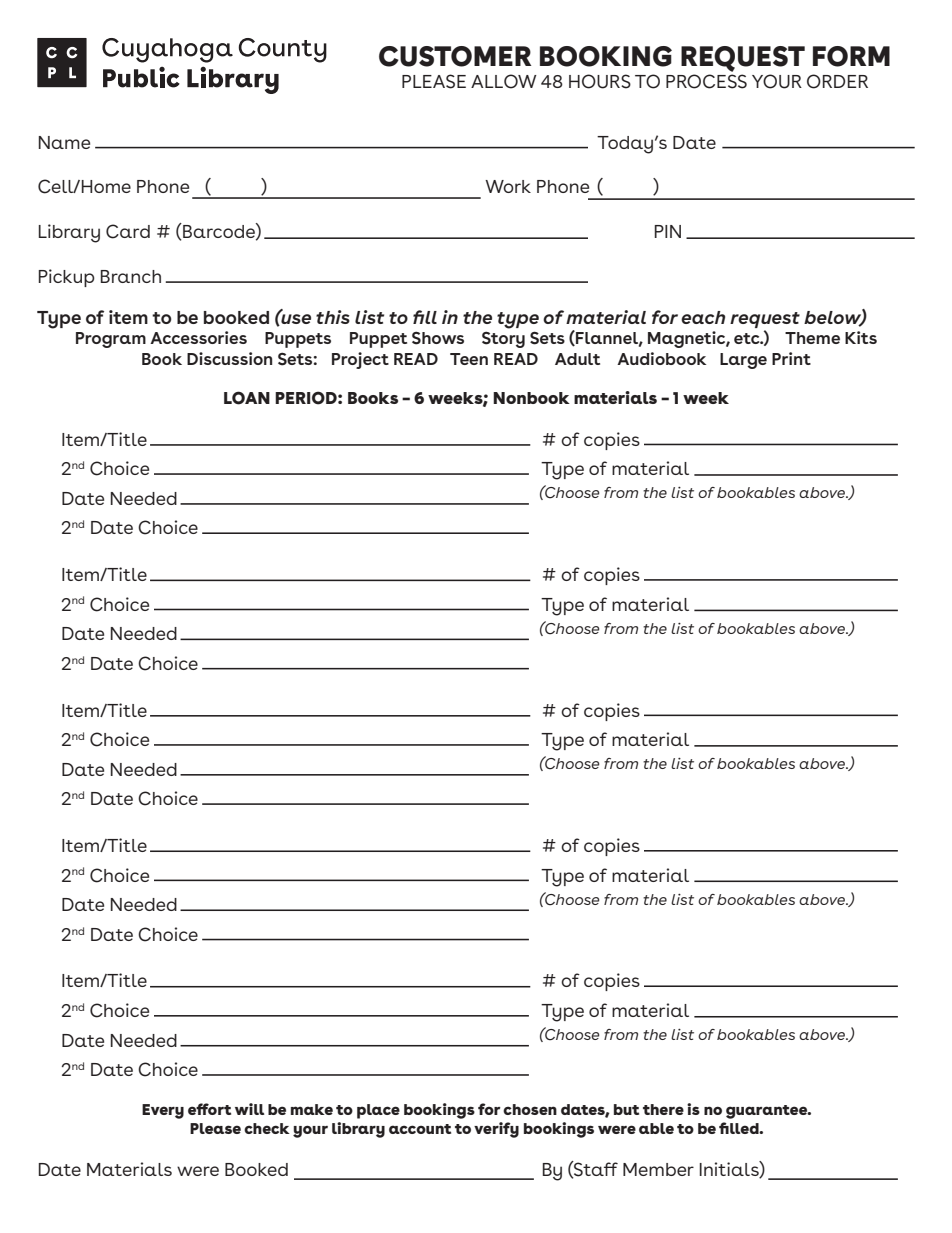 The height and width of the screenshot is (1233, 952). What do you see at coordinates (496, 1130) in the screenshot?
I see `verify` at bounding box center [496, 1130].
